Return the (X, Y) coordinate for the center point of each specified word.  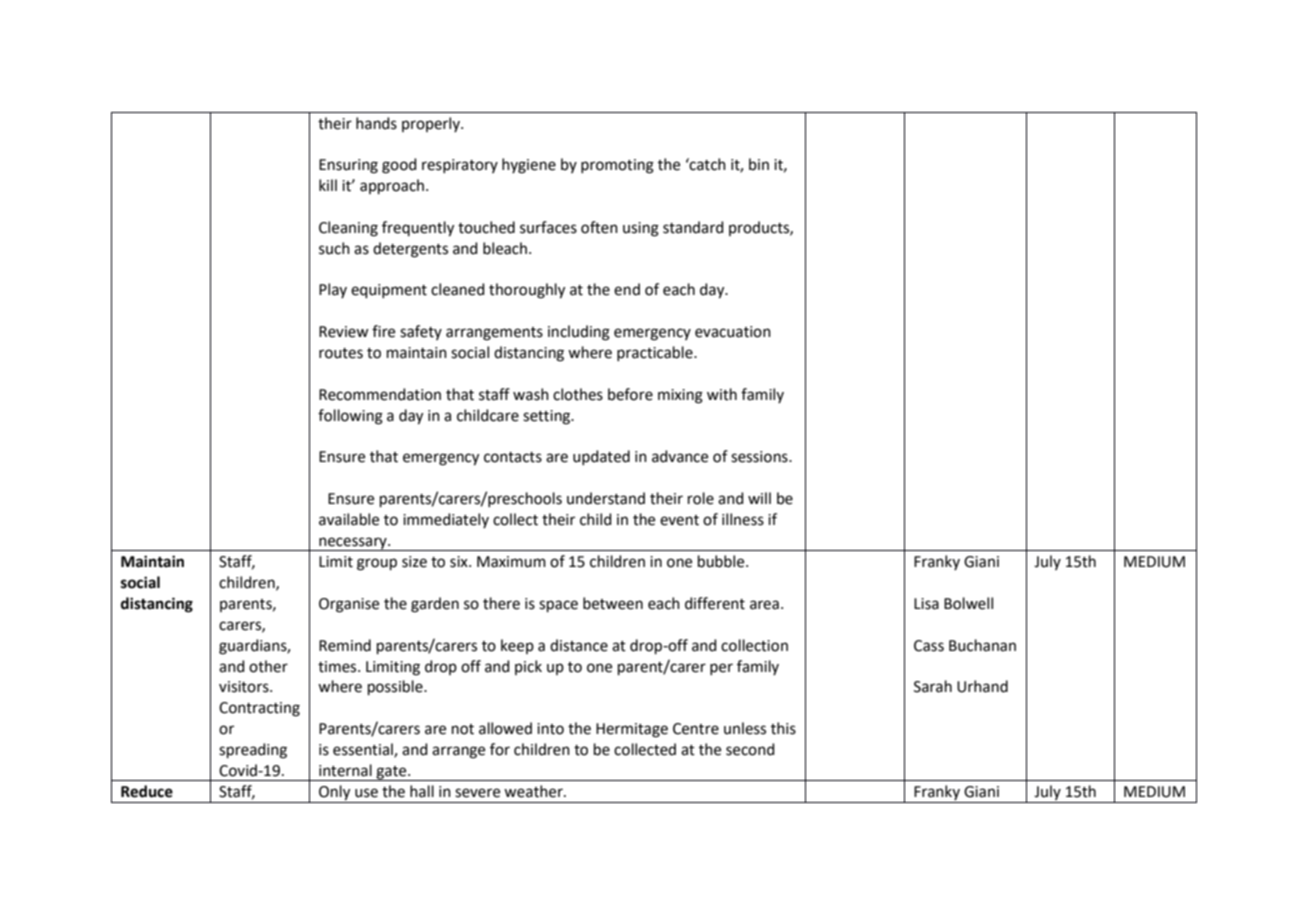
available (349, 519)
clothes (578, 394)
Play (333, 290)
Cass (929, 646)
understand (606, 498)
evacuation (733, 332)
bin (759, 164)
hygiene (529, 166)
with (722, 394)
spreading (253, 751)
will (759, 498)
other (268, 666)
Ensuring (348, 166)
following (350, 417)
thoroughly (527, 291)
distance (579, 645)
